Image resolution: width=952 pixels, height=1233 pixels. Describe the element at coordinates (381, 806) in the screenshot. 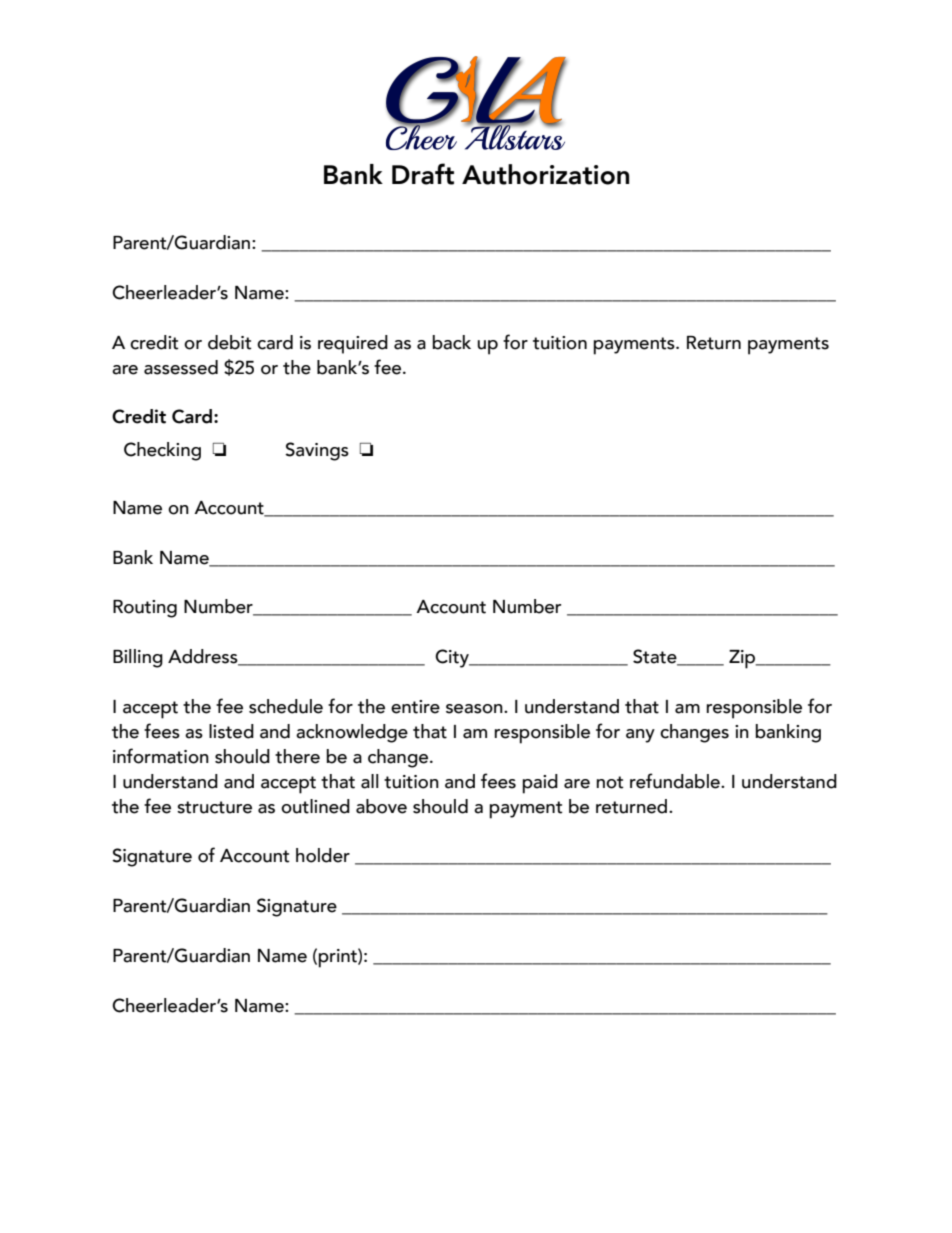

I see `above` at that location.
